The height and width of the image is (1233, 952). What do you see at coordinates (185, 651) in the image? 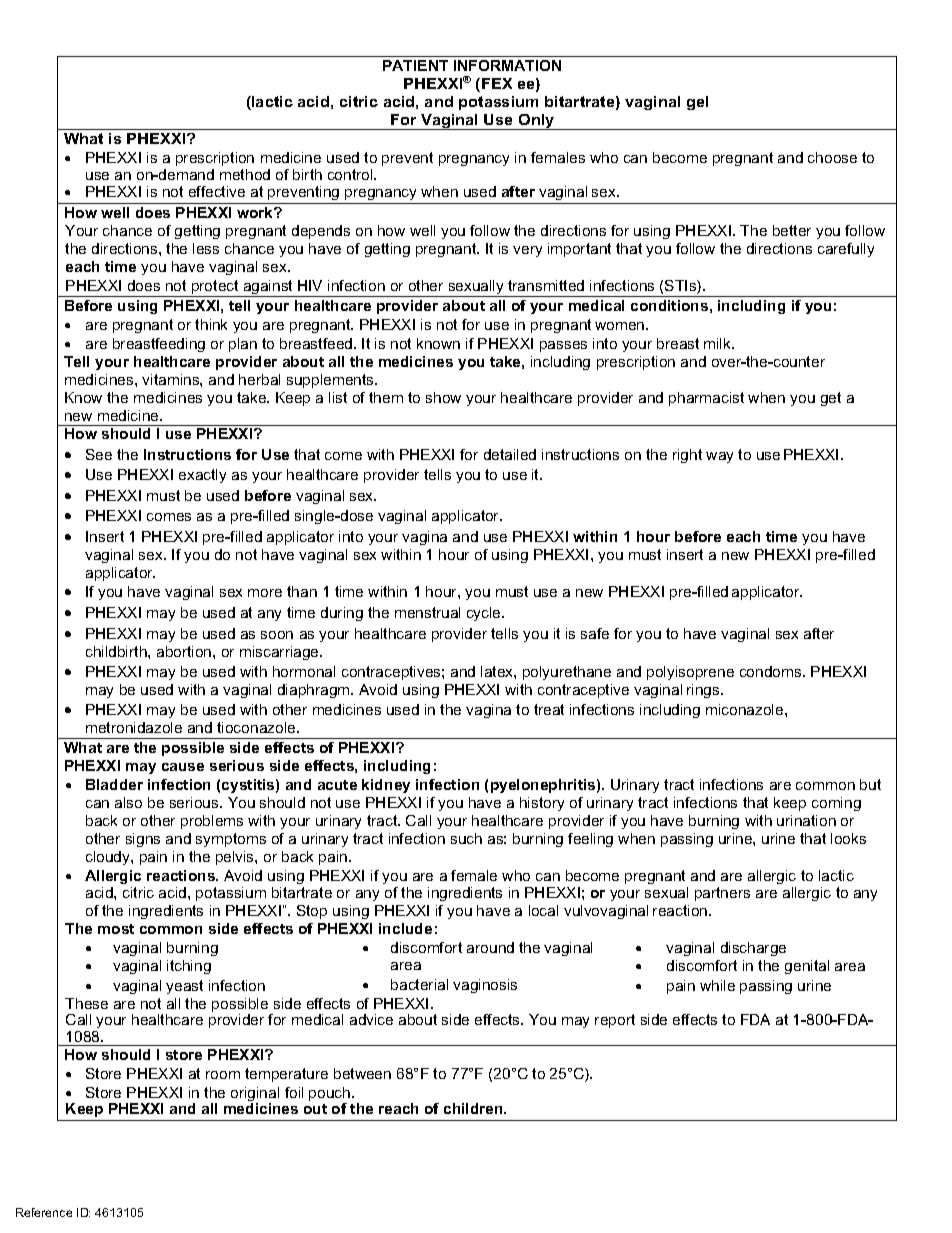
I see `abortion` at bounding box center [185, 651].
